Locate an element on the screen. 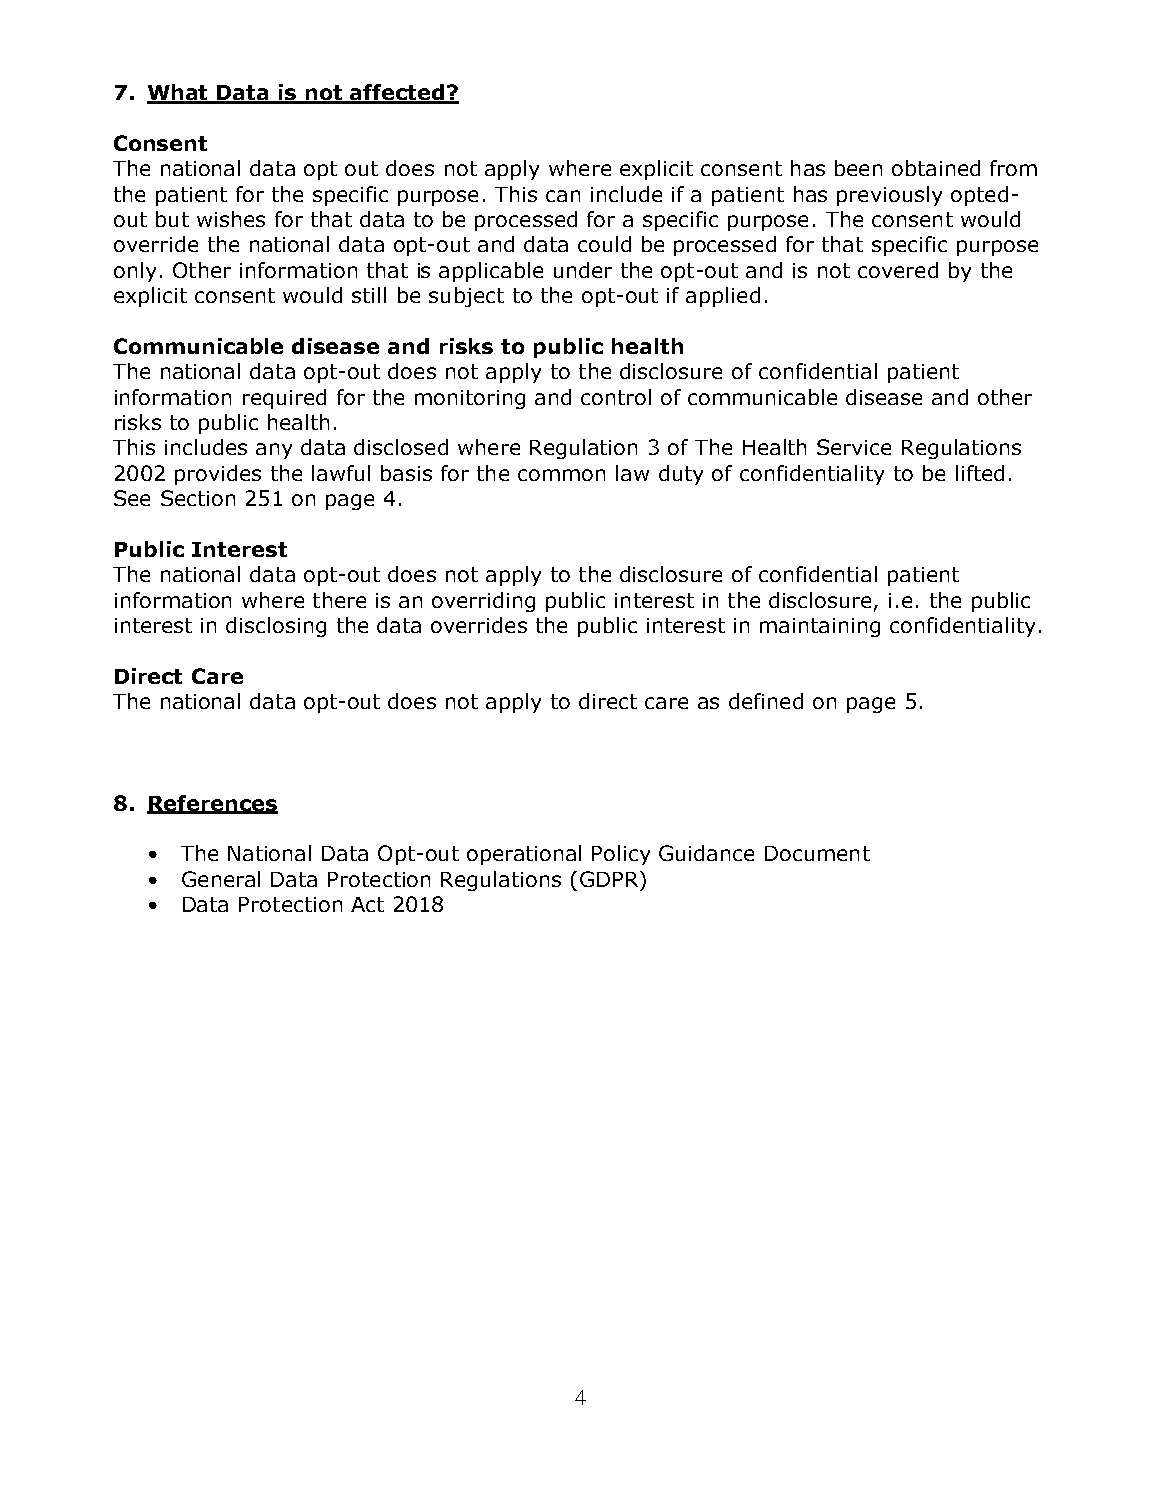 This screenshot has height=1503, width=1161. required is located at coordinates (284, 399).
